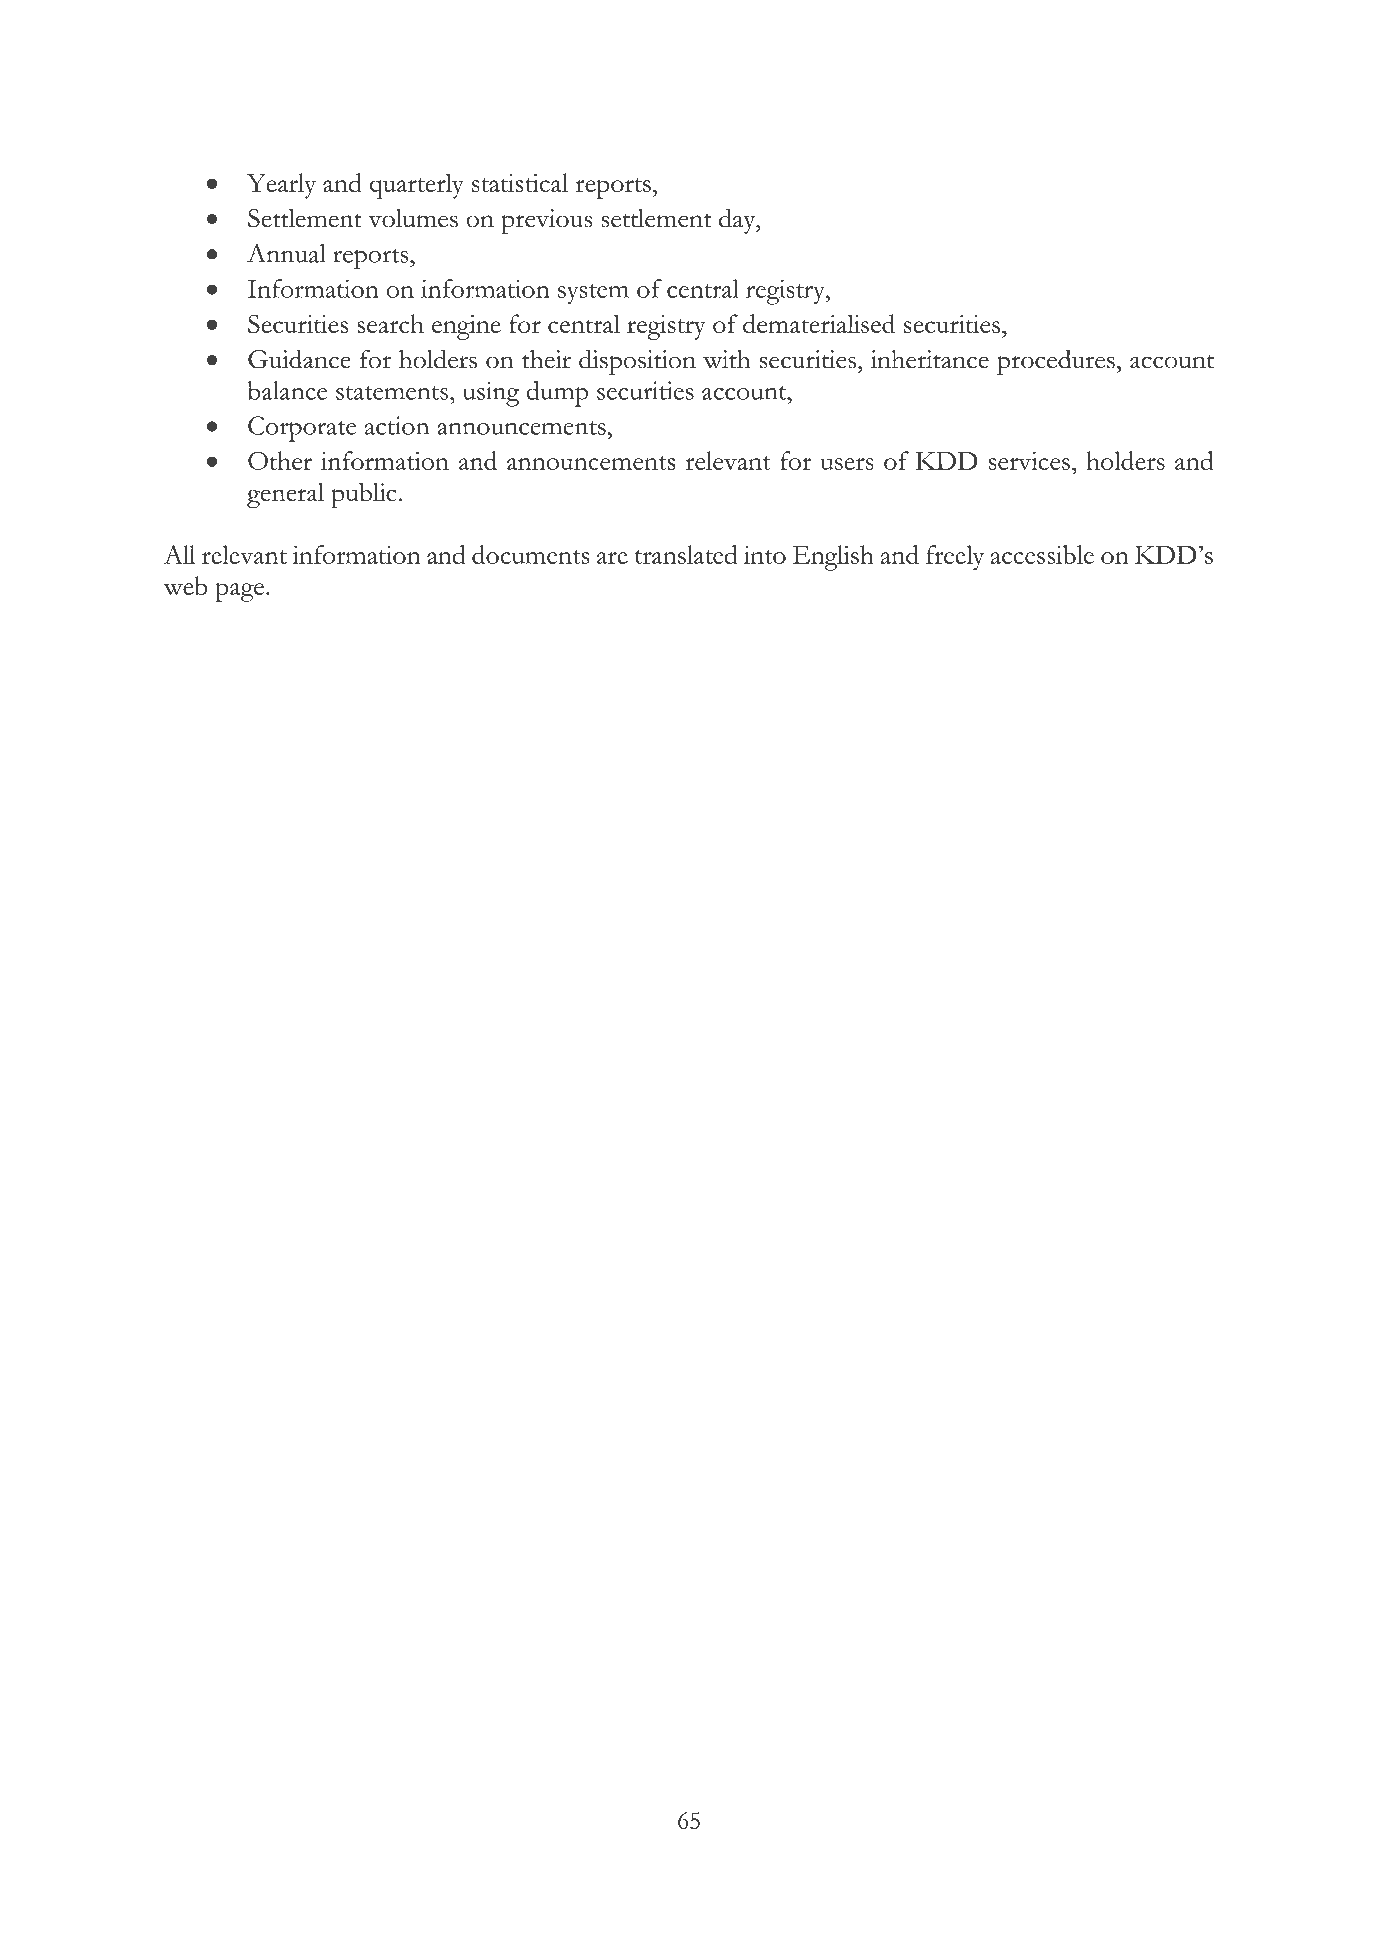 The image size is (1378, 1948). Describe the element at coordinates (1056, 362) in the screenshot. I see `procedures` at that location.
